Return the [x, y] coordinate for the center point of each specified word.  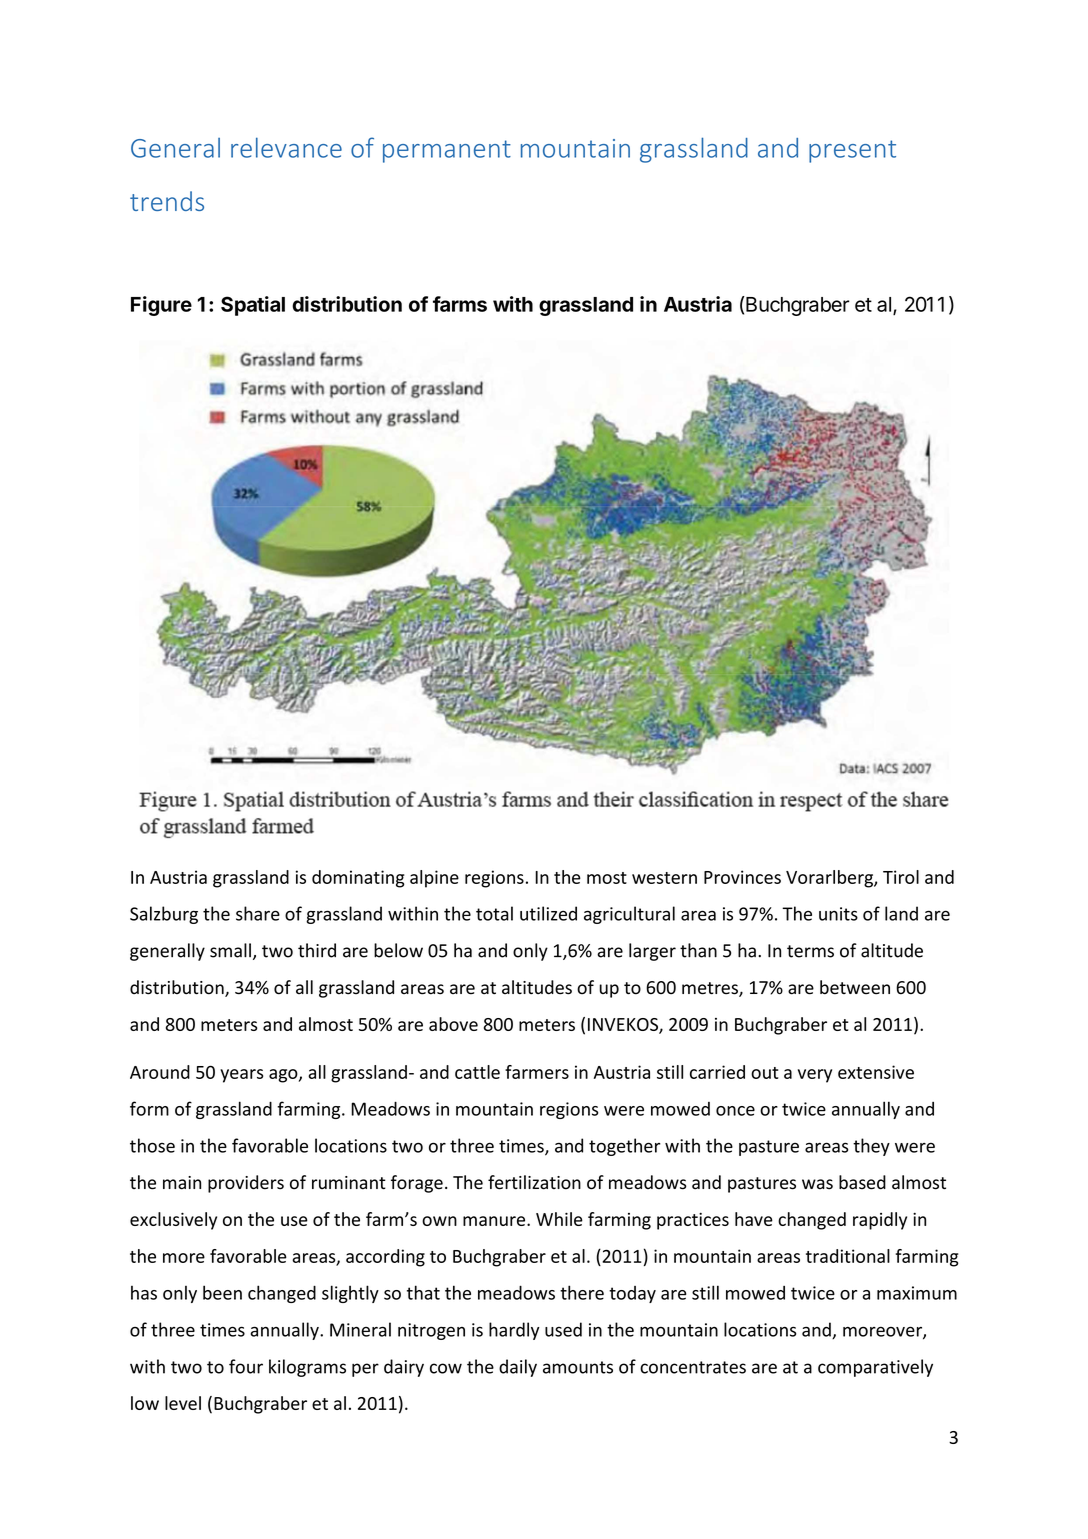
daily [518, 1368]
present [852, 151]
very [815, 1076]
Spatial [253, 306]
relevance [286, 147]
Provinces [742, 877]
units [838, 914]
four [246, 1366]
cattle [477, 1072]
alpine [434, 879]
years [241, 1076]
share [258, 913]
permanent [447, 151]
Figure [161, 306]
